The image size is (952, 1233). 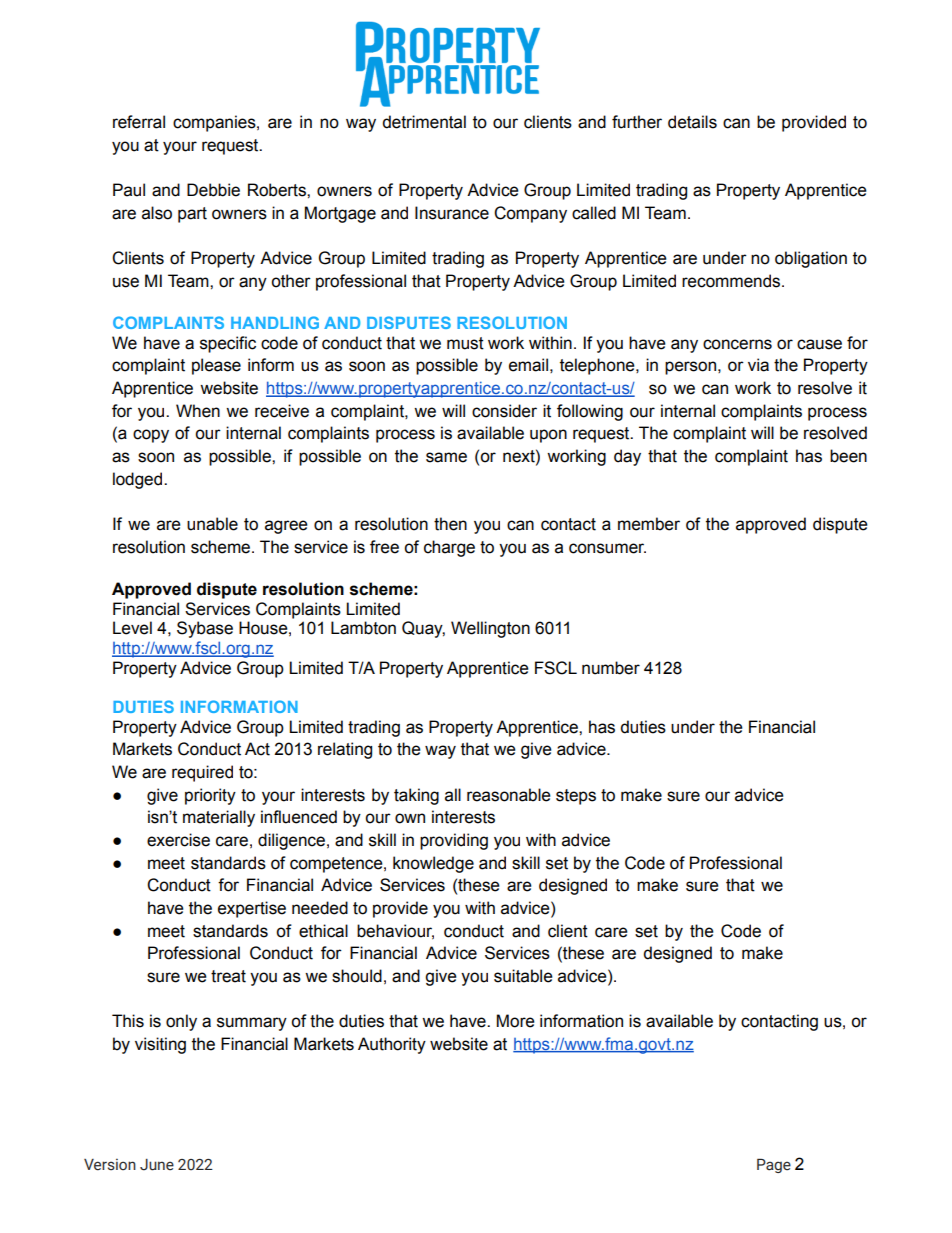 What do you see at coordinates (424, 122) in the screenshot?
I see `detrimental` at bounding box center [424, 122].
